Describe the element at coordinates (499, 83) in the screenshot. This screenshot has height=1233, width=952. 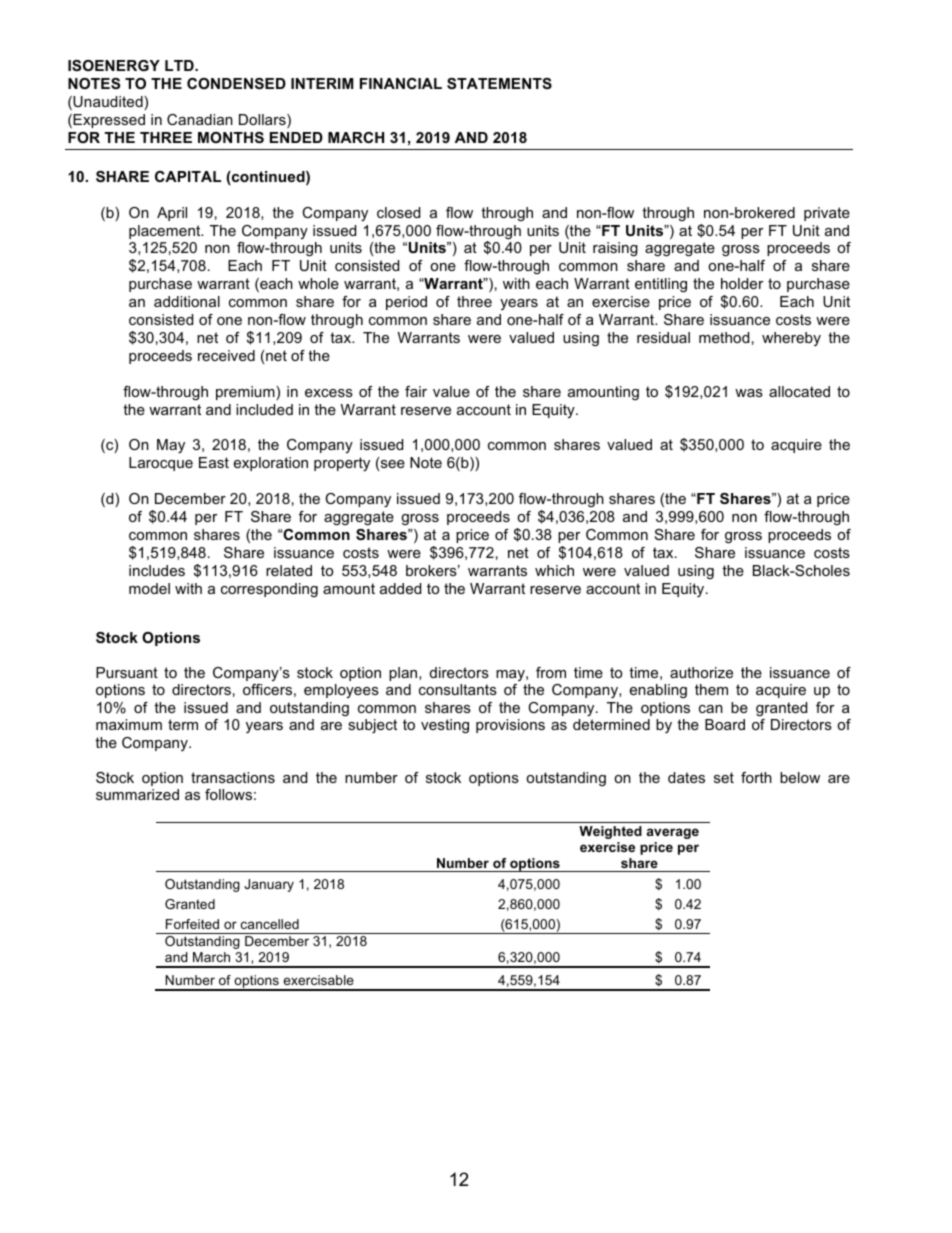
I see `STATEMENTS` at that location.
